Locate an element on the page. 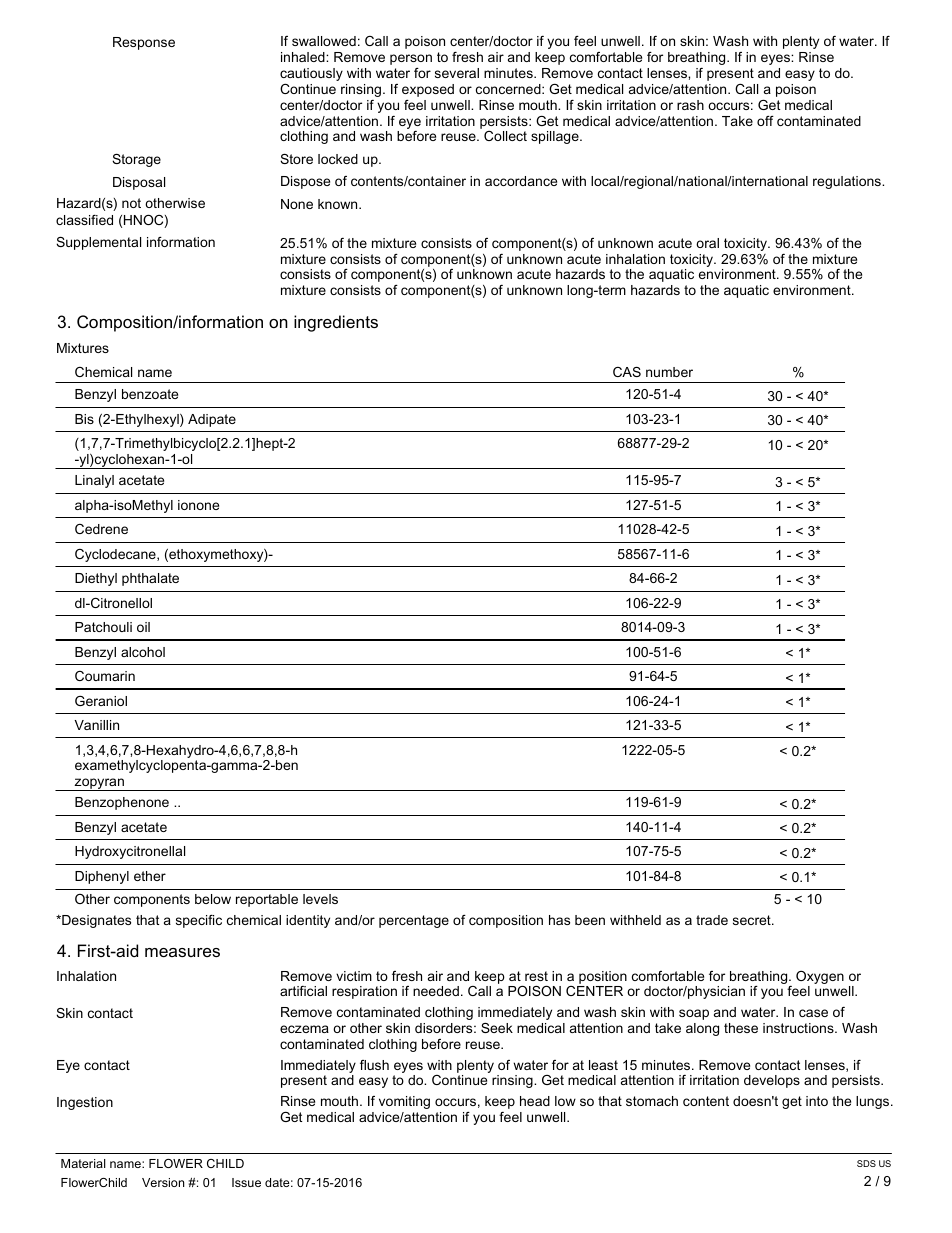  off is located at coordinates (765, 121).
